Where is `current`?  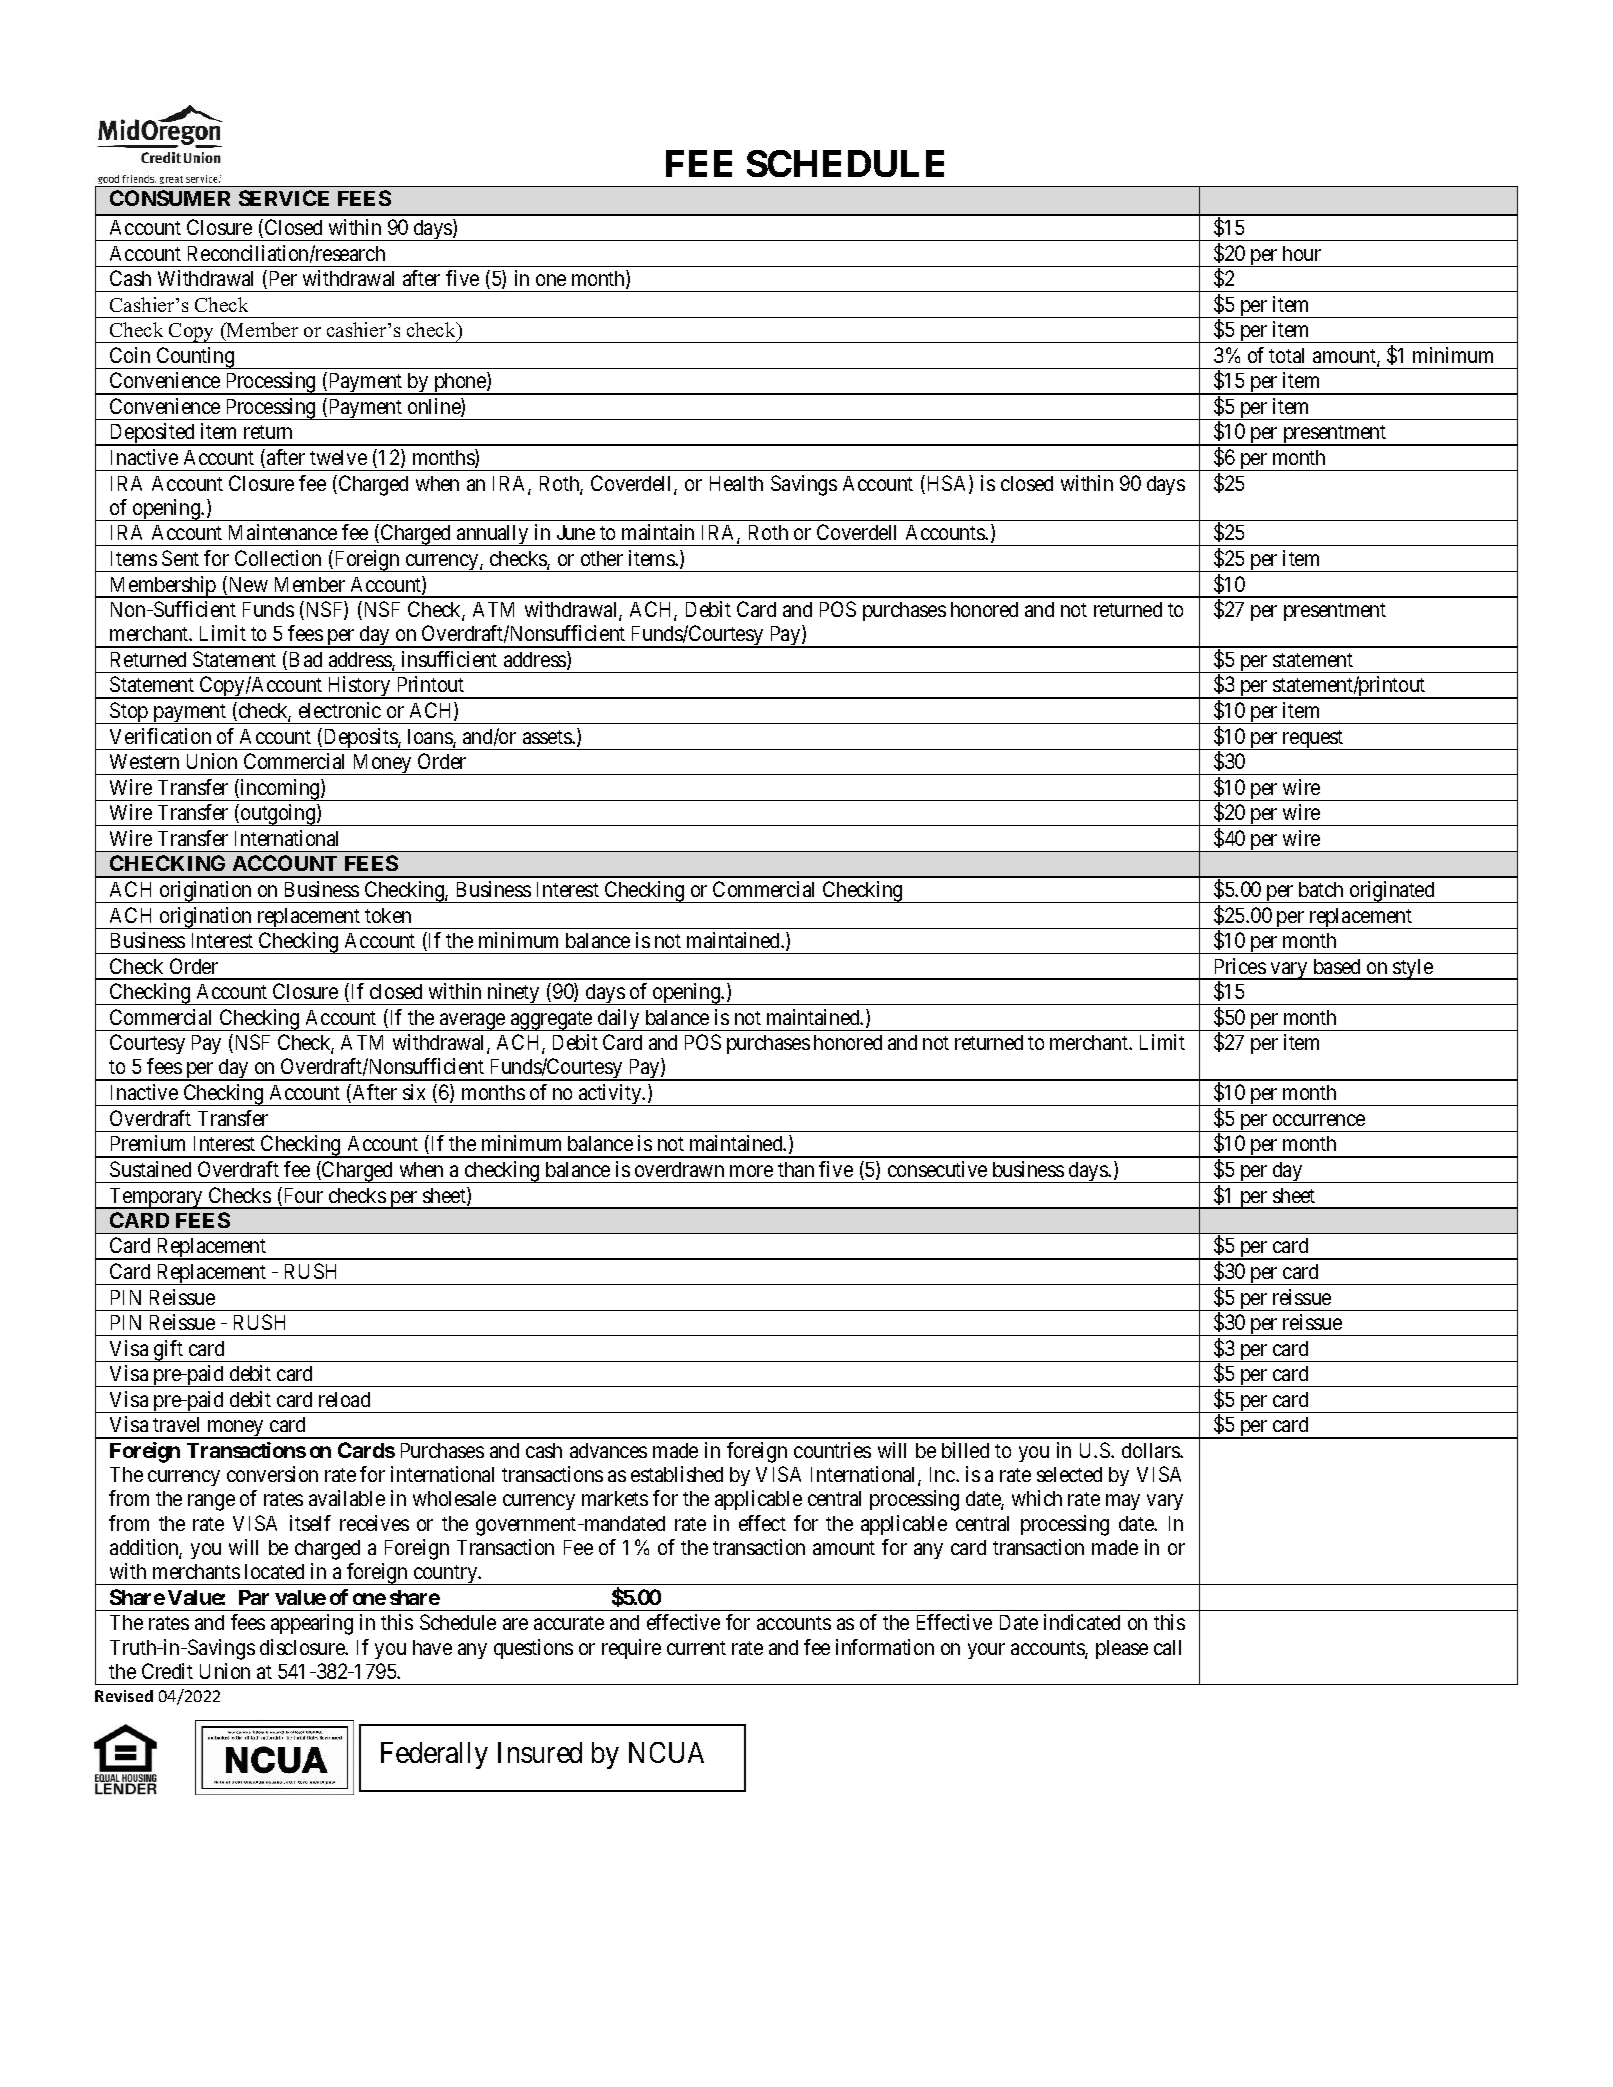
current is located at coordinates (696, 1648).
